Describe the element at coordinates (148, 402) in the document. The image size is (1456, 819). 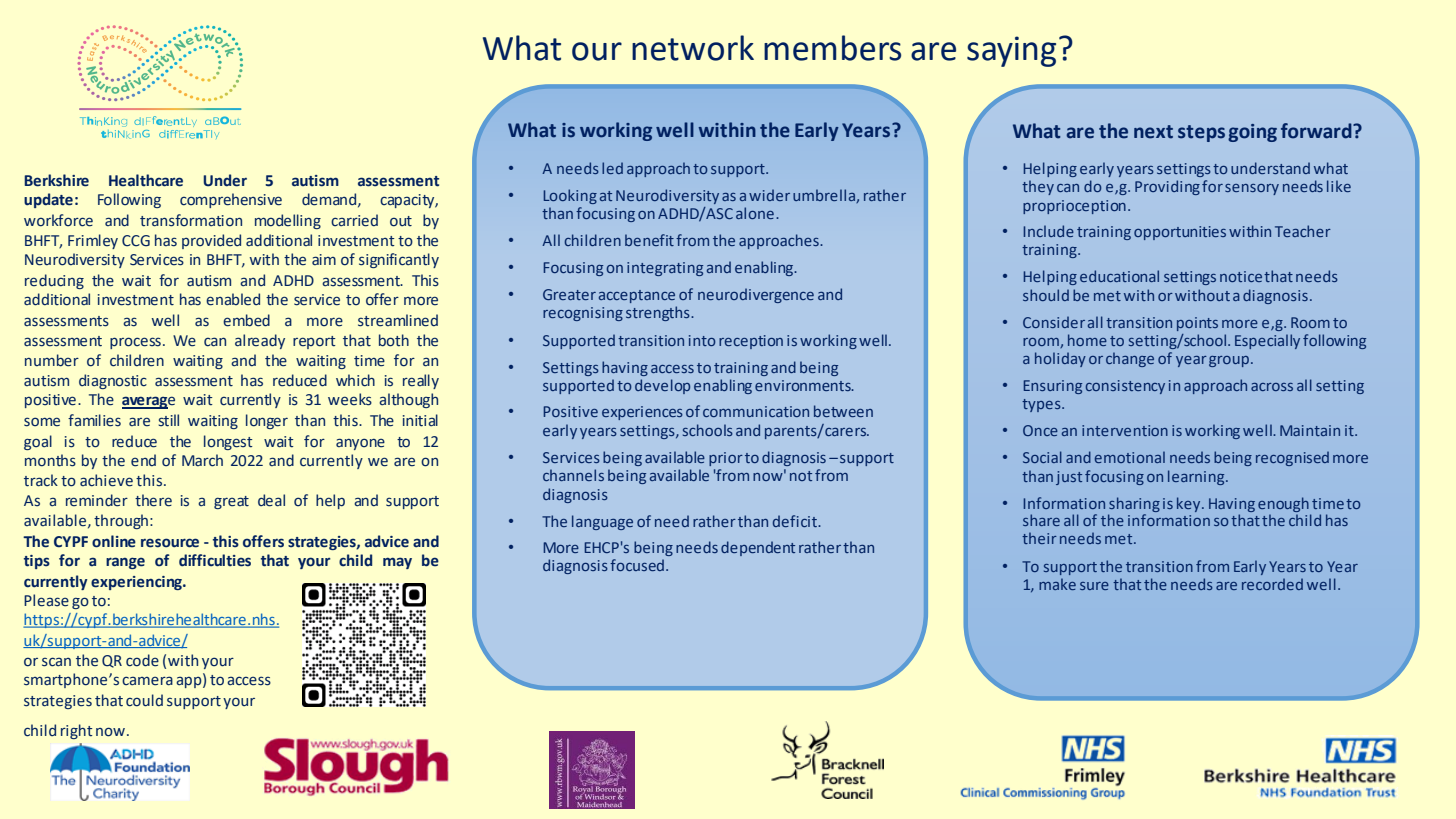
I see `average` at that location.
